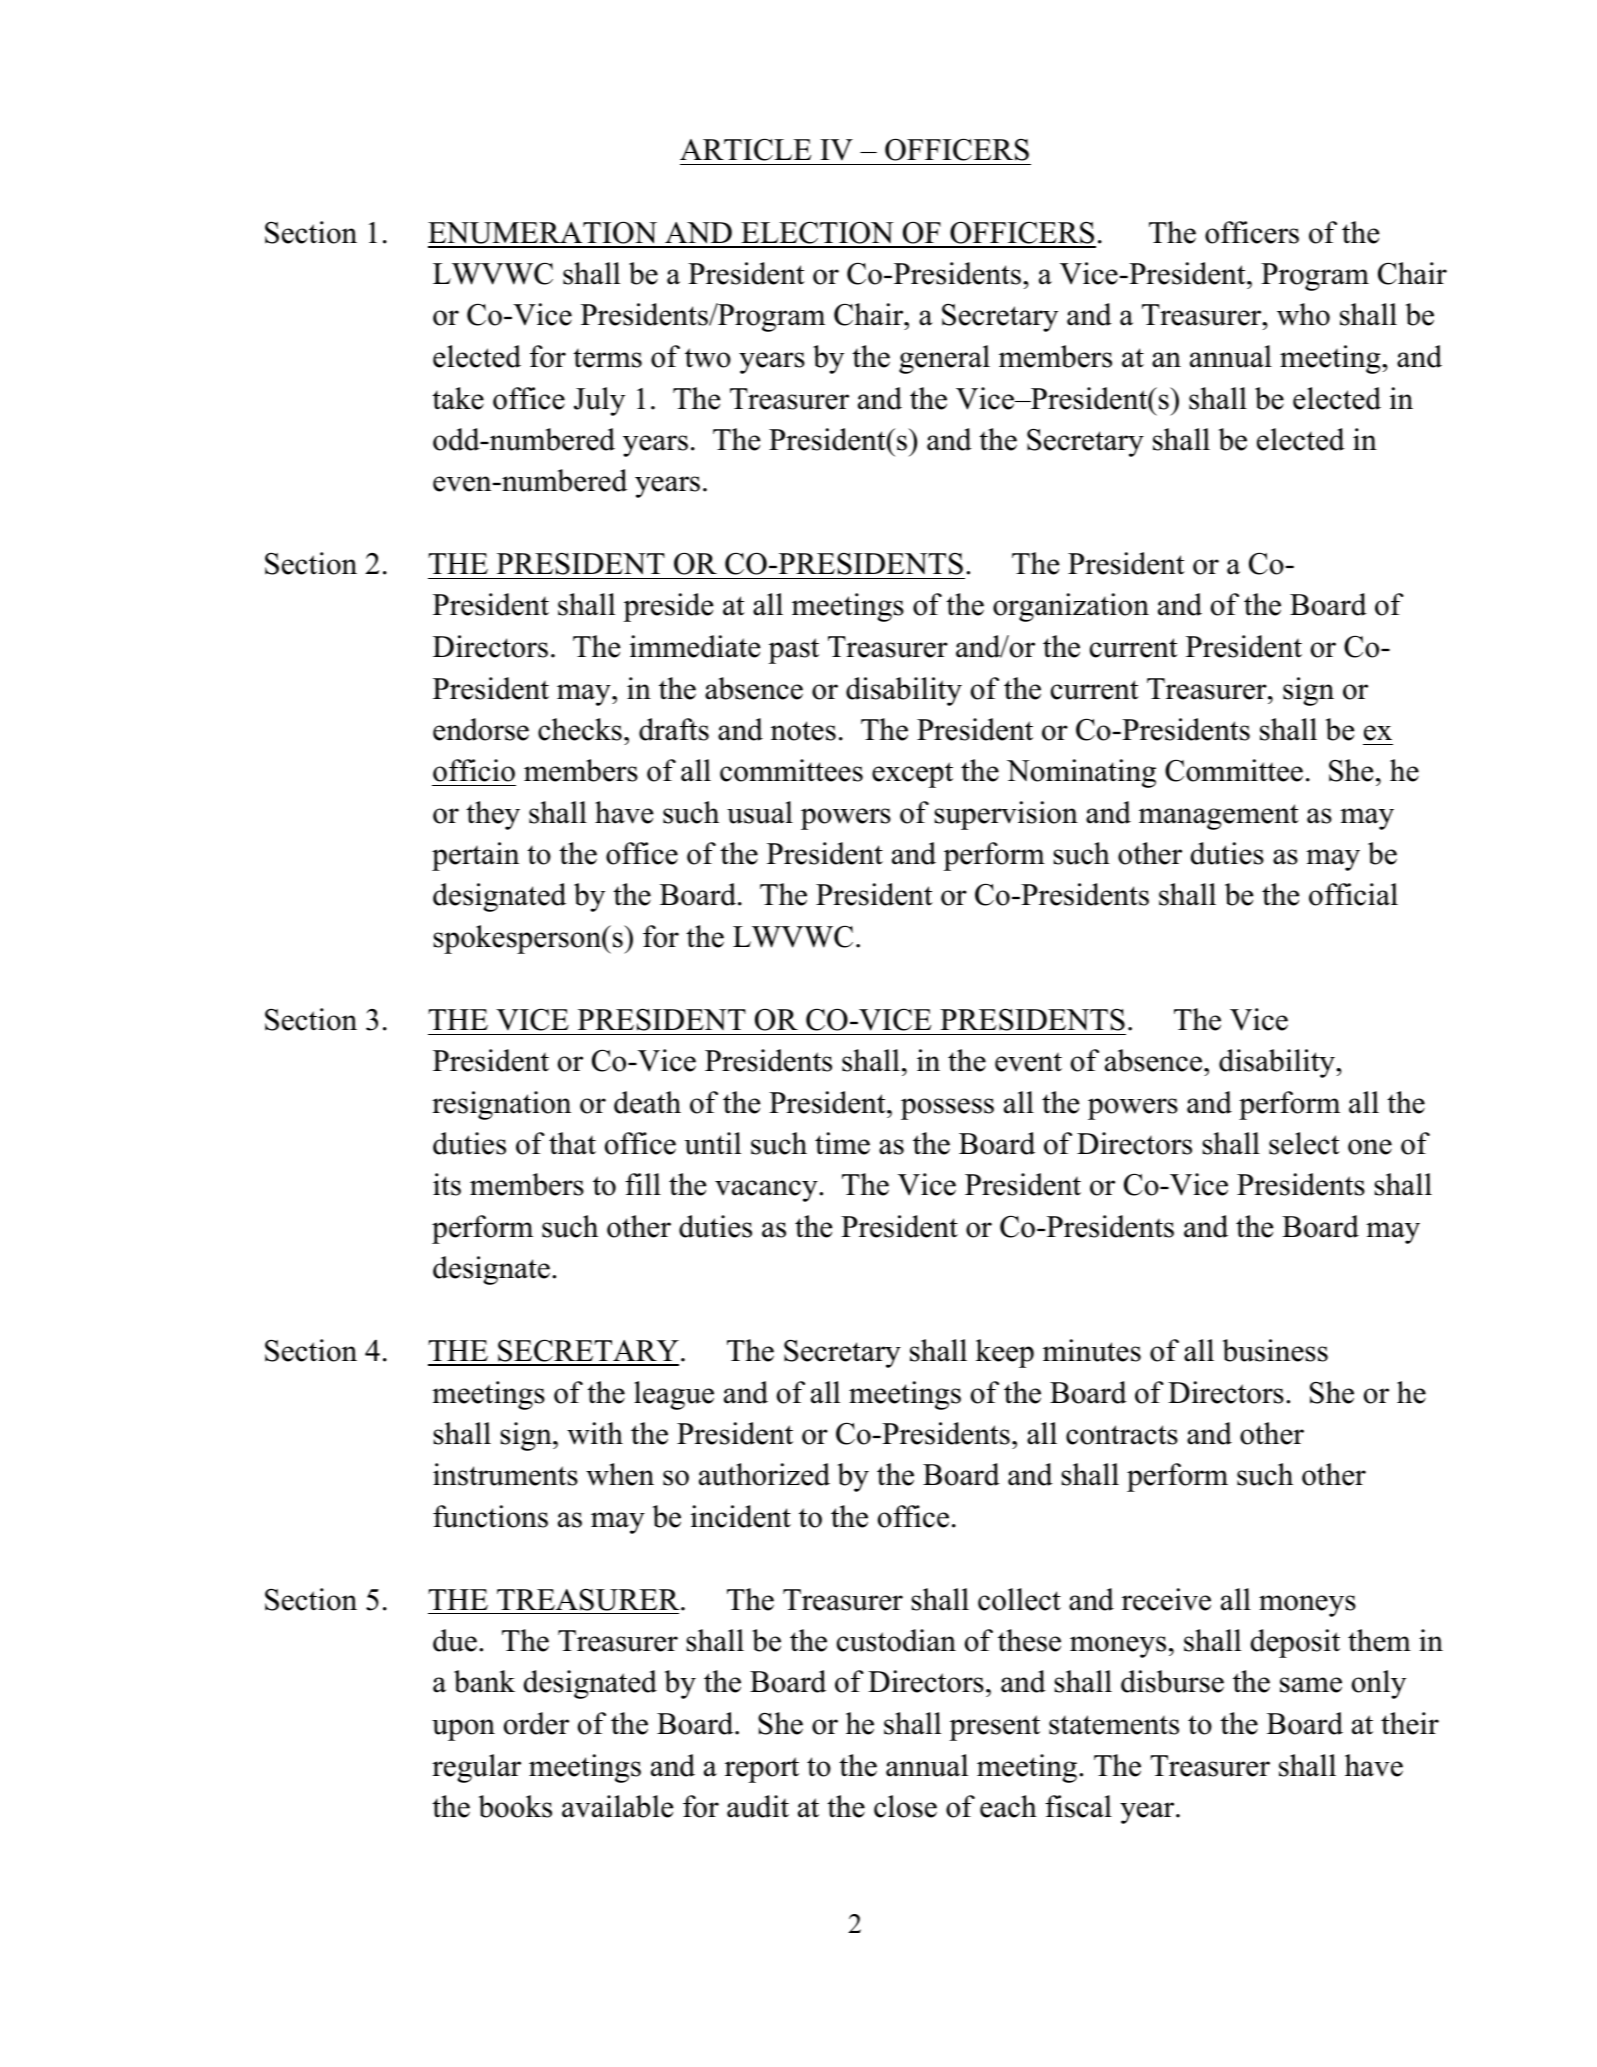 Image resolution: width=1597 pixels, height=2067 pixels. I want to click on business, so click(1275, 1350).
